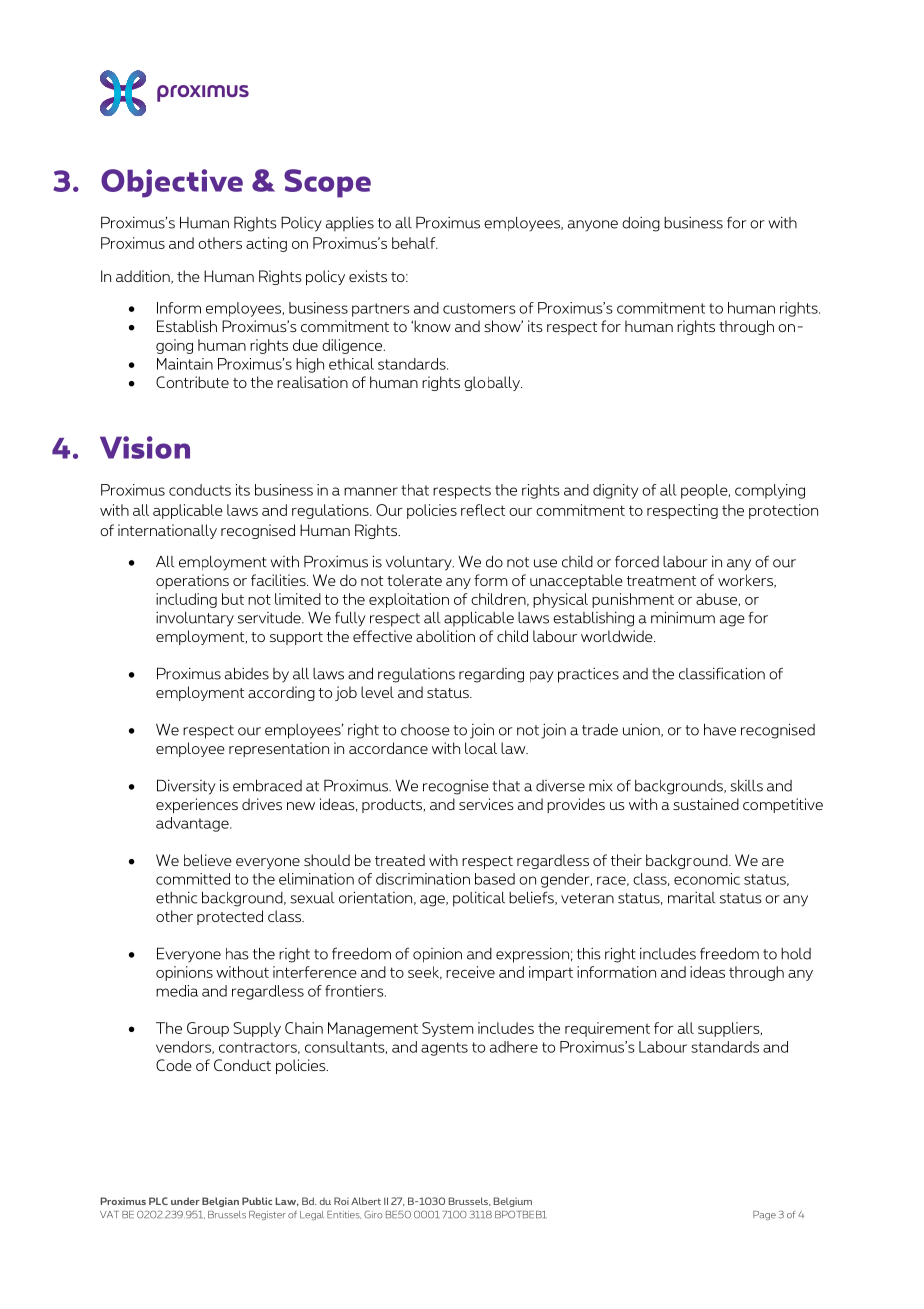 Image resolution: width=924 pixels, height=1309 pixels. Describe the element at coordinates (764, 1215) in the screenshot. I see `Page` at that location.
